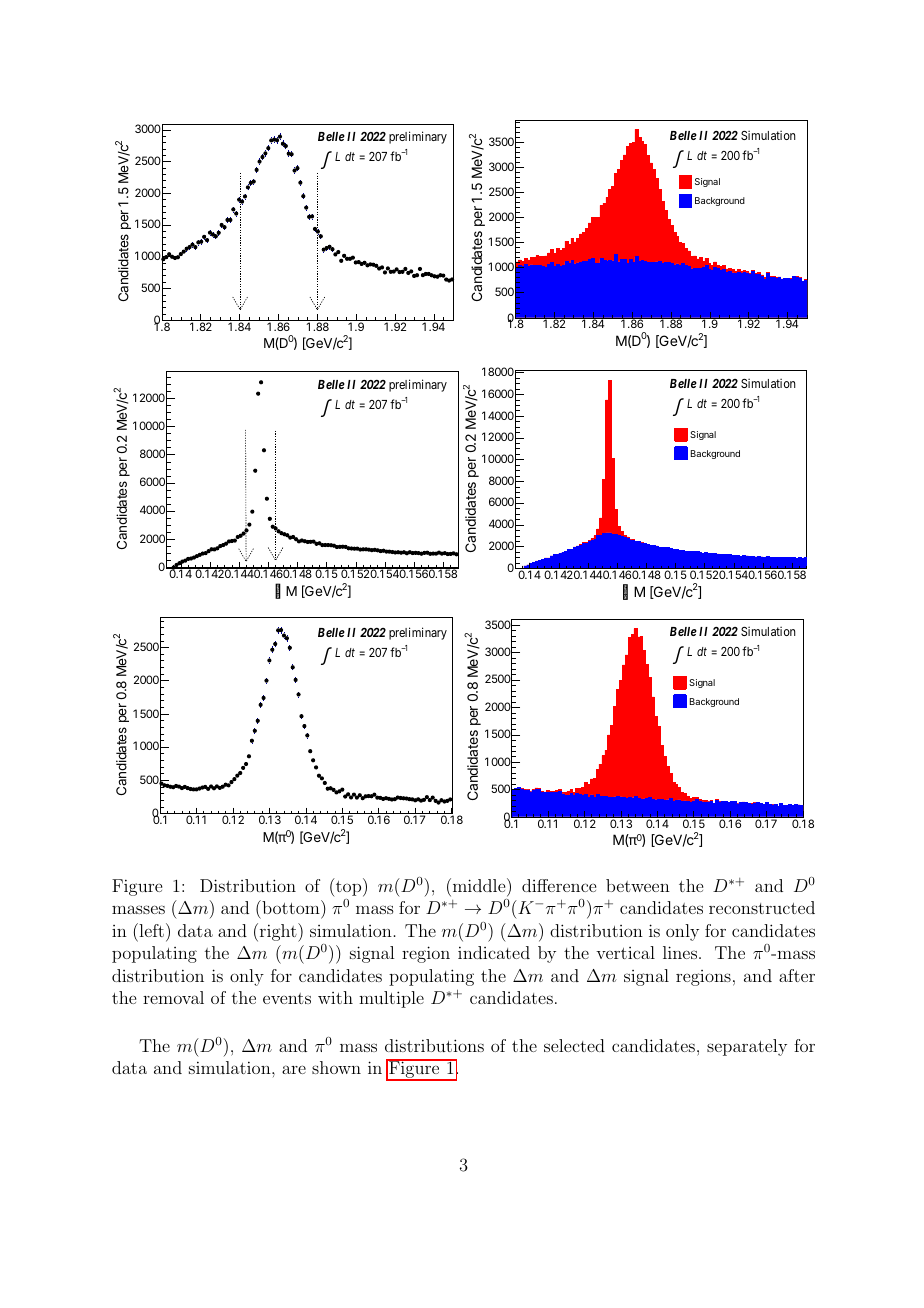 The image size is (924, 1308). Describe the element at coordinates (747, 1047) in the screenshot. I see `separately` at that location.
